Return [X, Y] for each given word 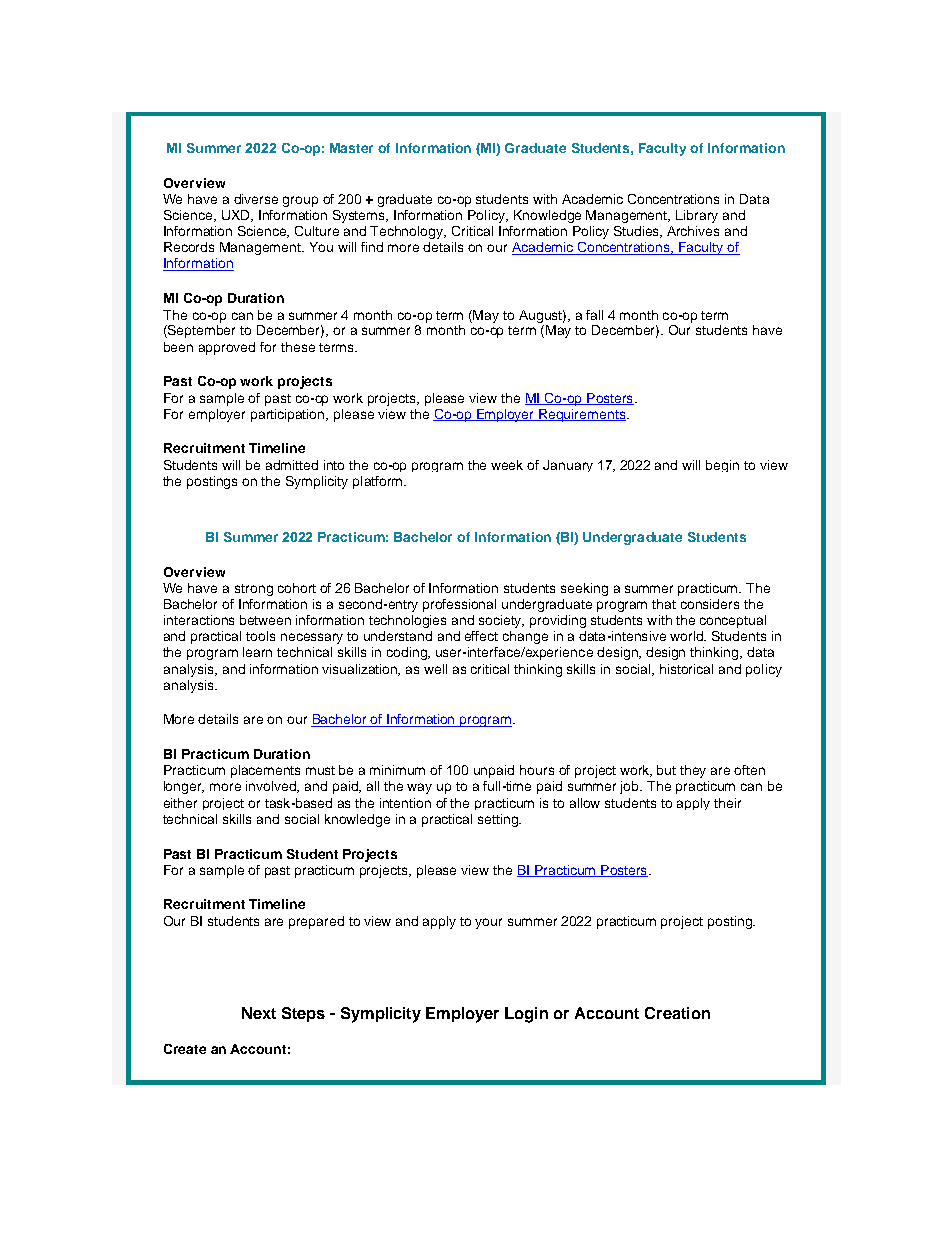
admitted [292, 465]
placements [265, 771]
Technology [408, 232]
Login [526, 1015]
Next [259, 1013]
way [419, 788]
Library [697, 216]
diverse [256, 199]
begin [722, 466]
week [507, 465]
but [666, 770]
